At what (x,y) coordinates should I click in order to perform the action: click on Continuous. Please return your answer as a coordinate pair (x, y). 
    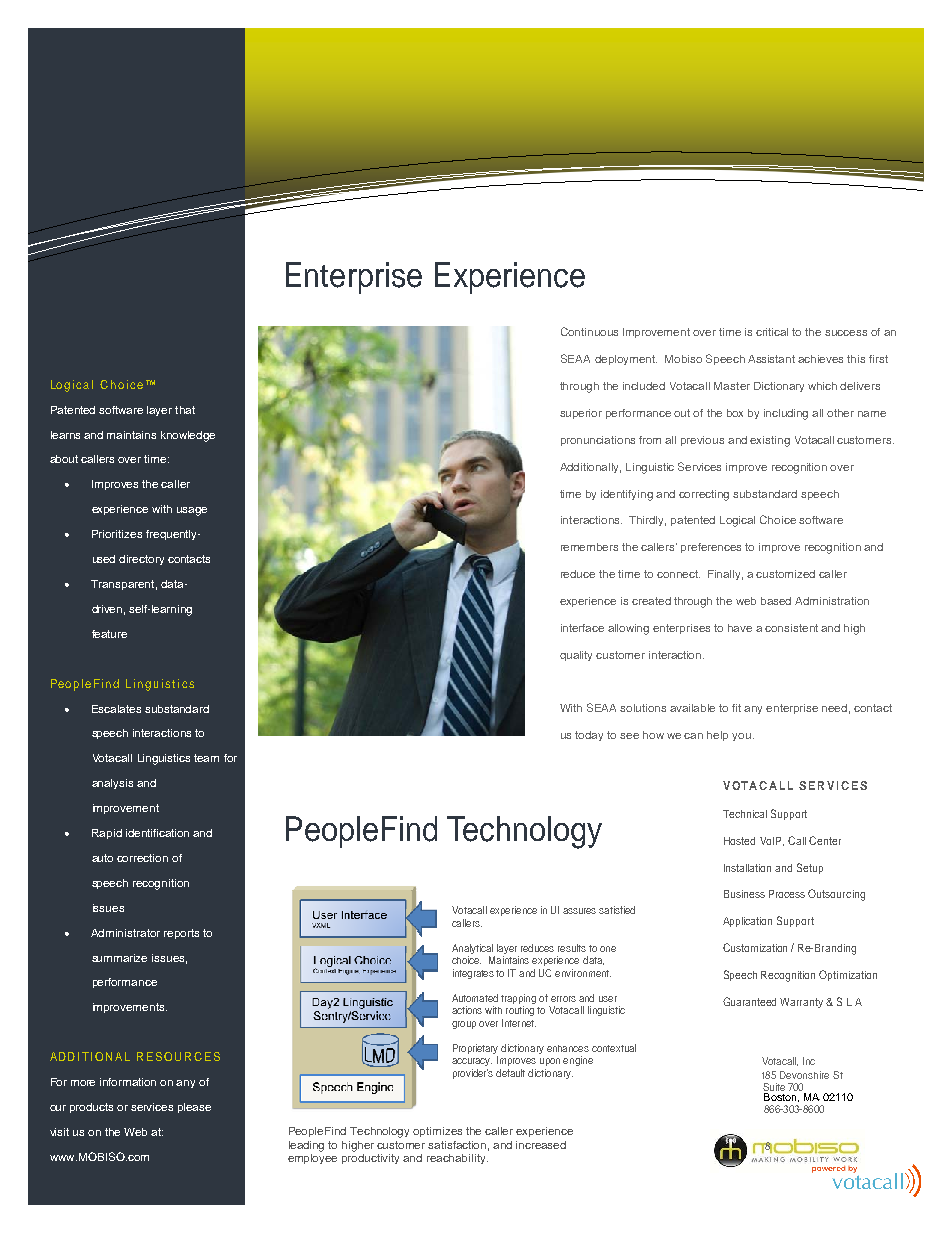
    Looking at the image, I should click on (589, 331).
